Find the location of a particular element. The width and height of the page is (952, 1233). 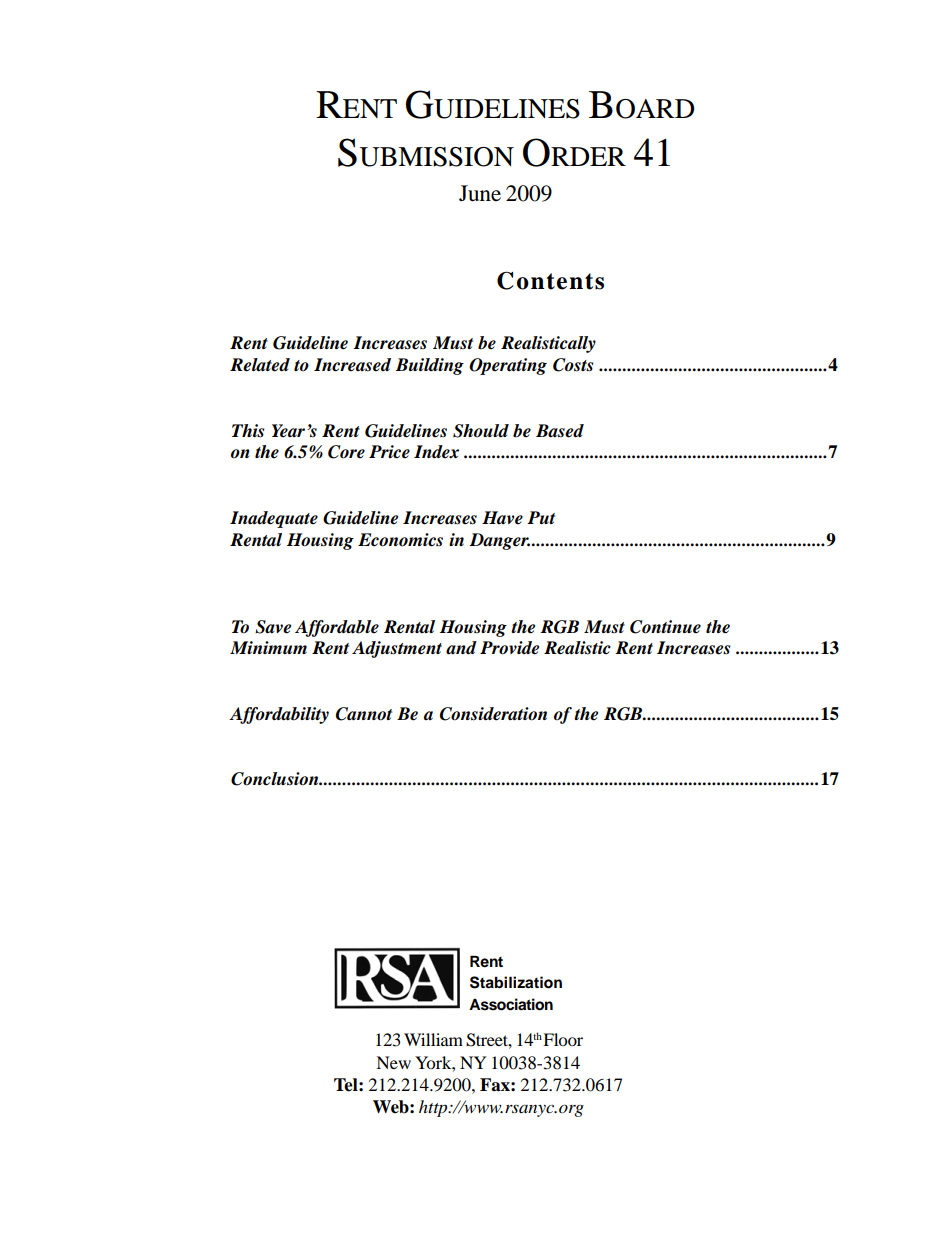

Save is located at coordinates (273, 627).
